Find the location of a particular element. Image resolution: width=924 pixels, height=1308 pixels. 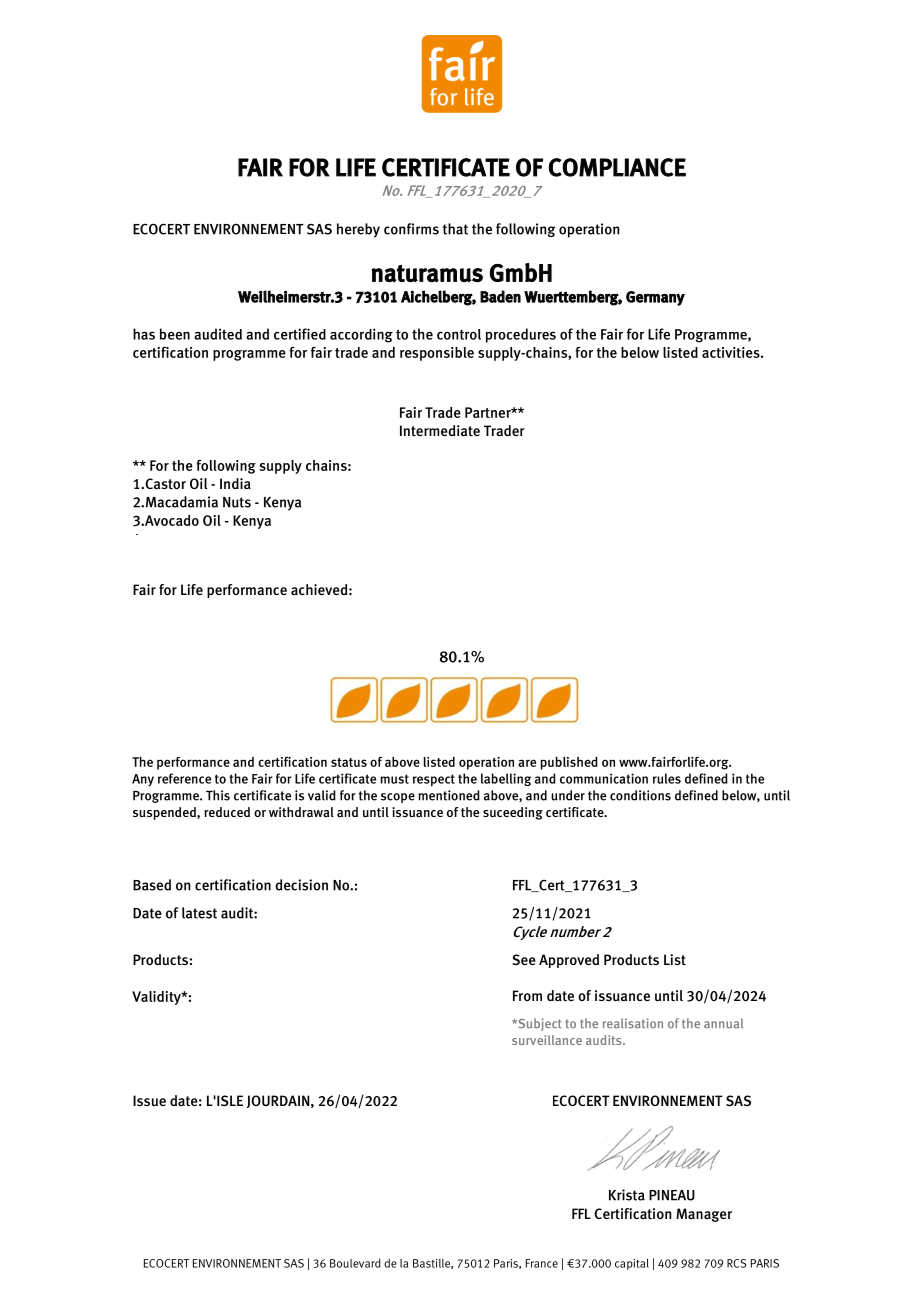

hereby is located at coordinates (358, 230).
